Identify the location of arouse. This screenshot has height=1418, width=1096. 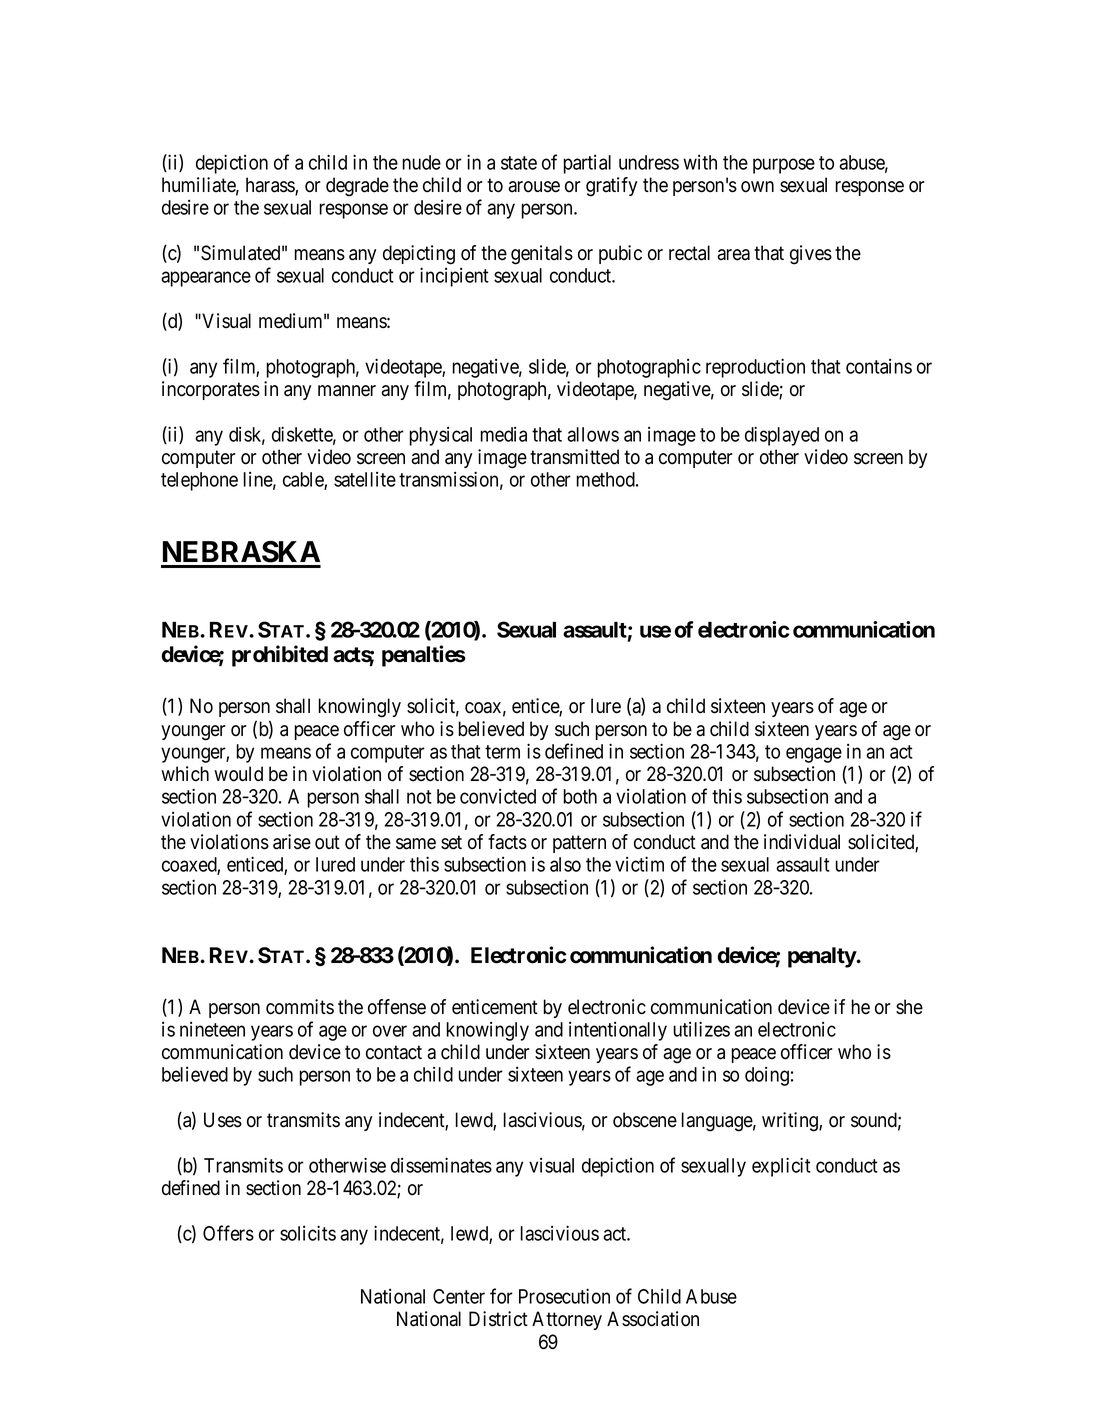
(534, 187).
